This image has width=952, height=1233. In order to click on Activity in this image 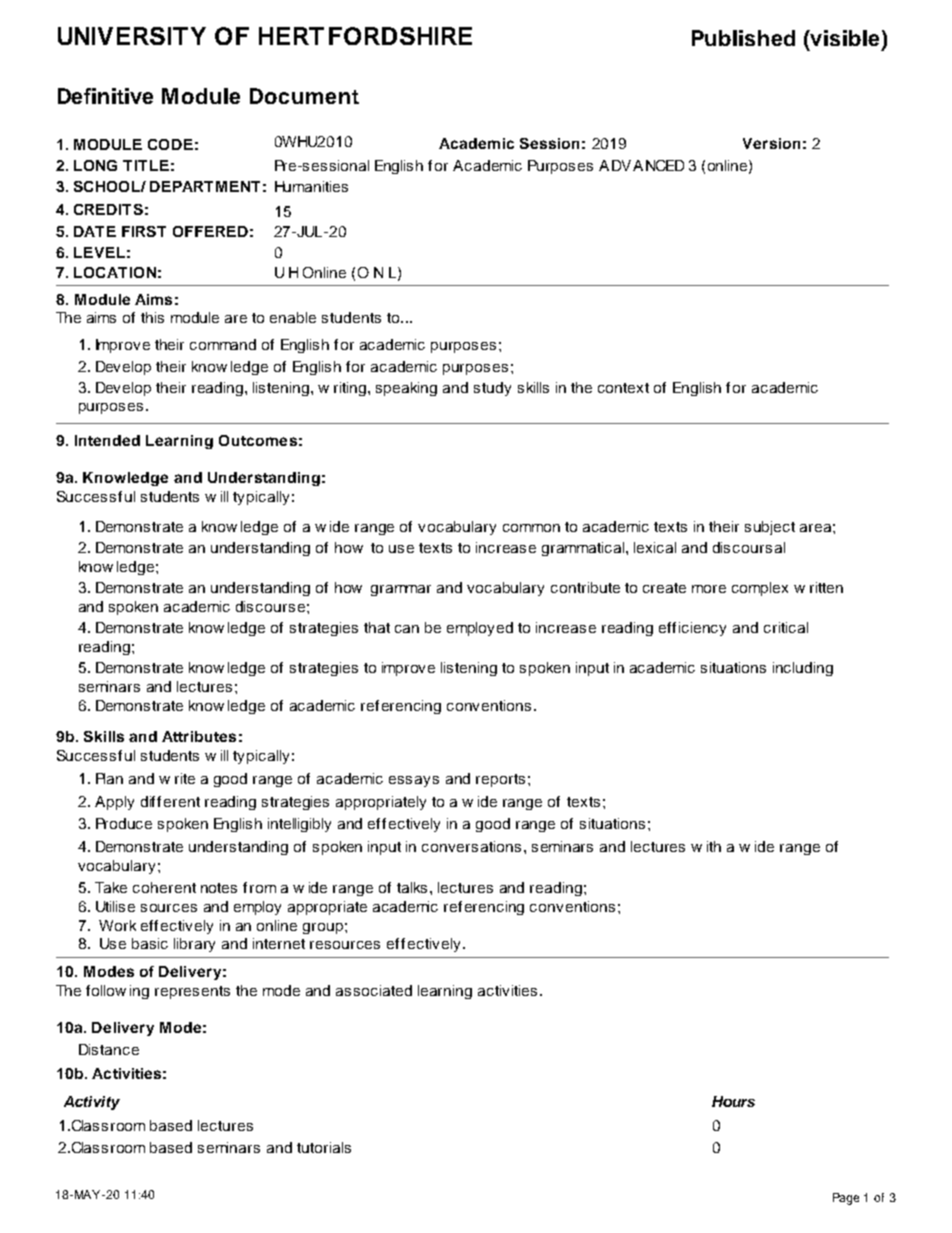, I will do `click(92, 1103)`.
